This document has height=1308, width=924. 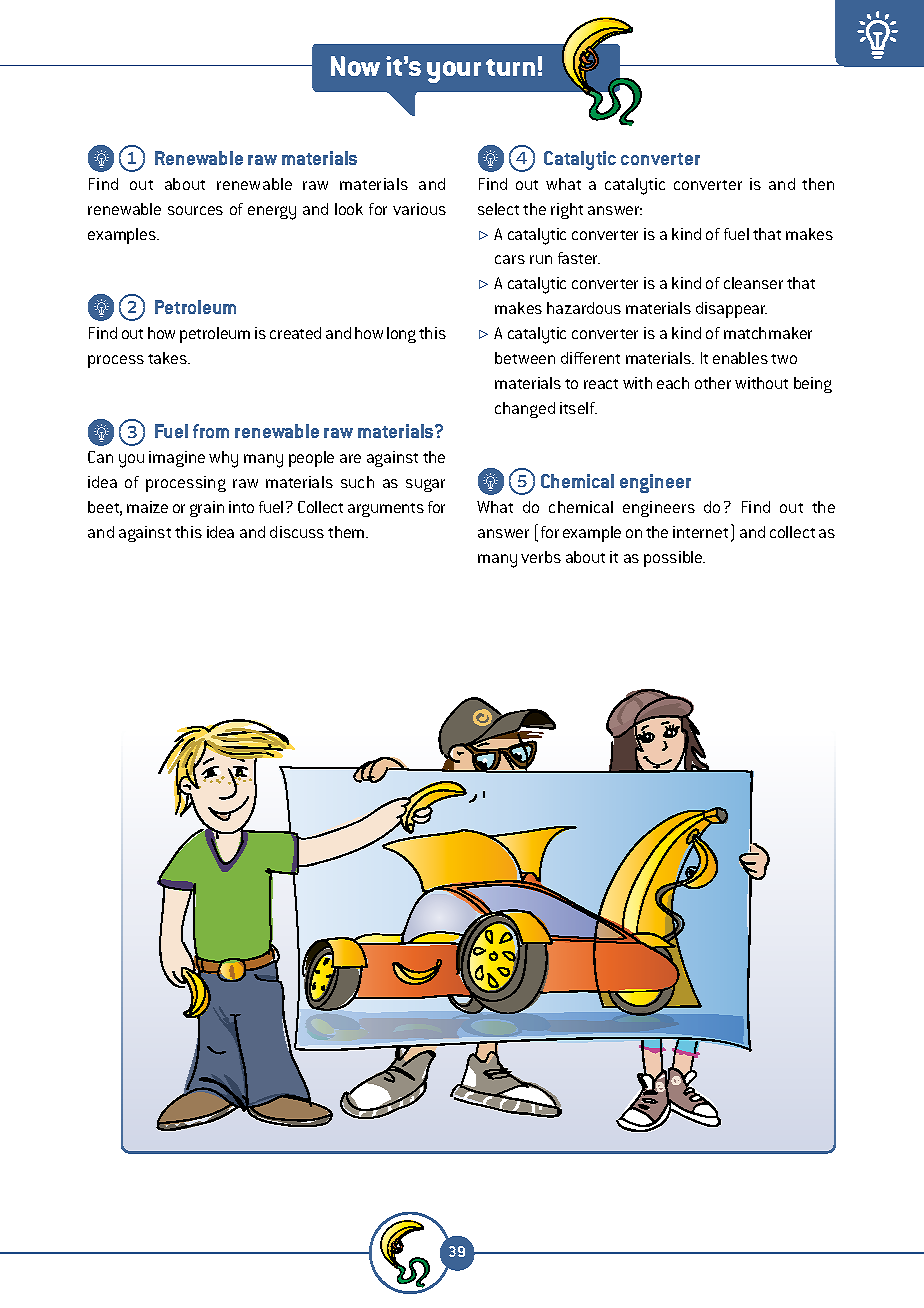 What do you see at coordinates (713, 383) in the document?
I see `other` at bounding box center [713, 383].
